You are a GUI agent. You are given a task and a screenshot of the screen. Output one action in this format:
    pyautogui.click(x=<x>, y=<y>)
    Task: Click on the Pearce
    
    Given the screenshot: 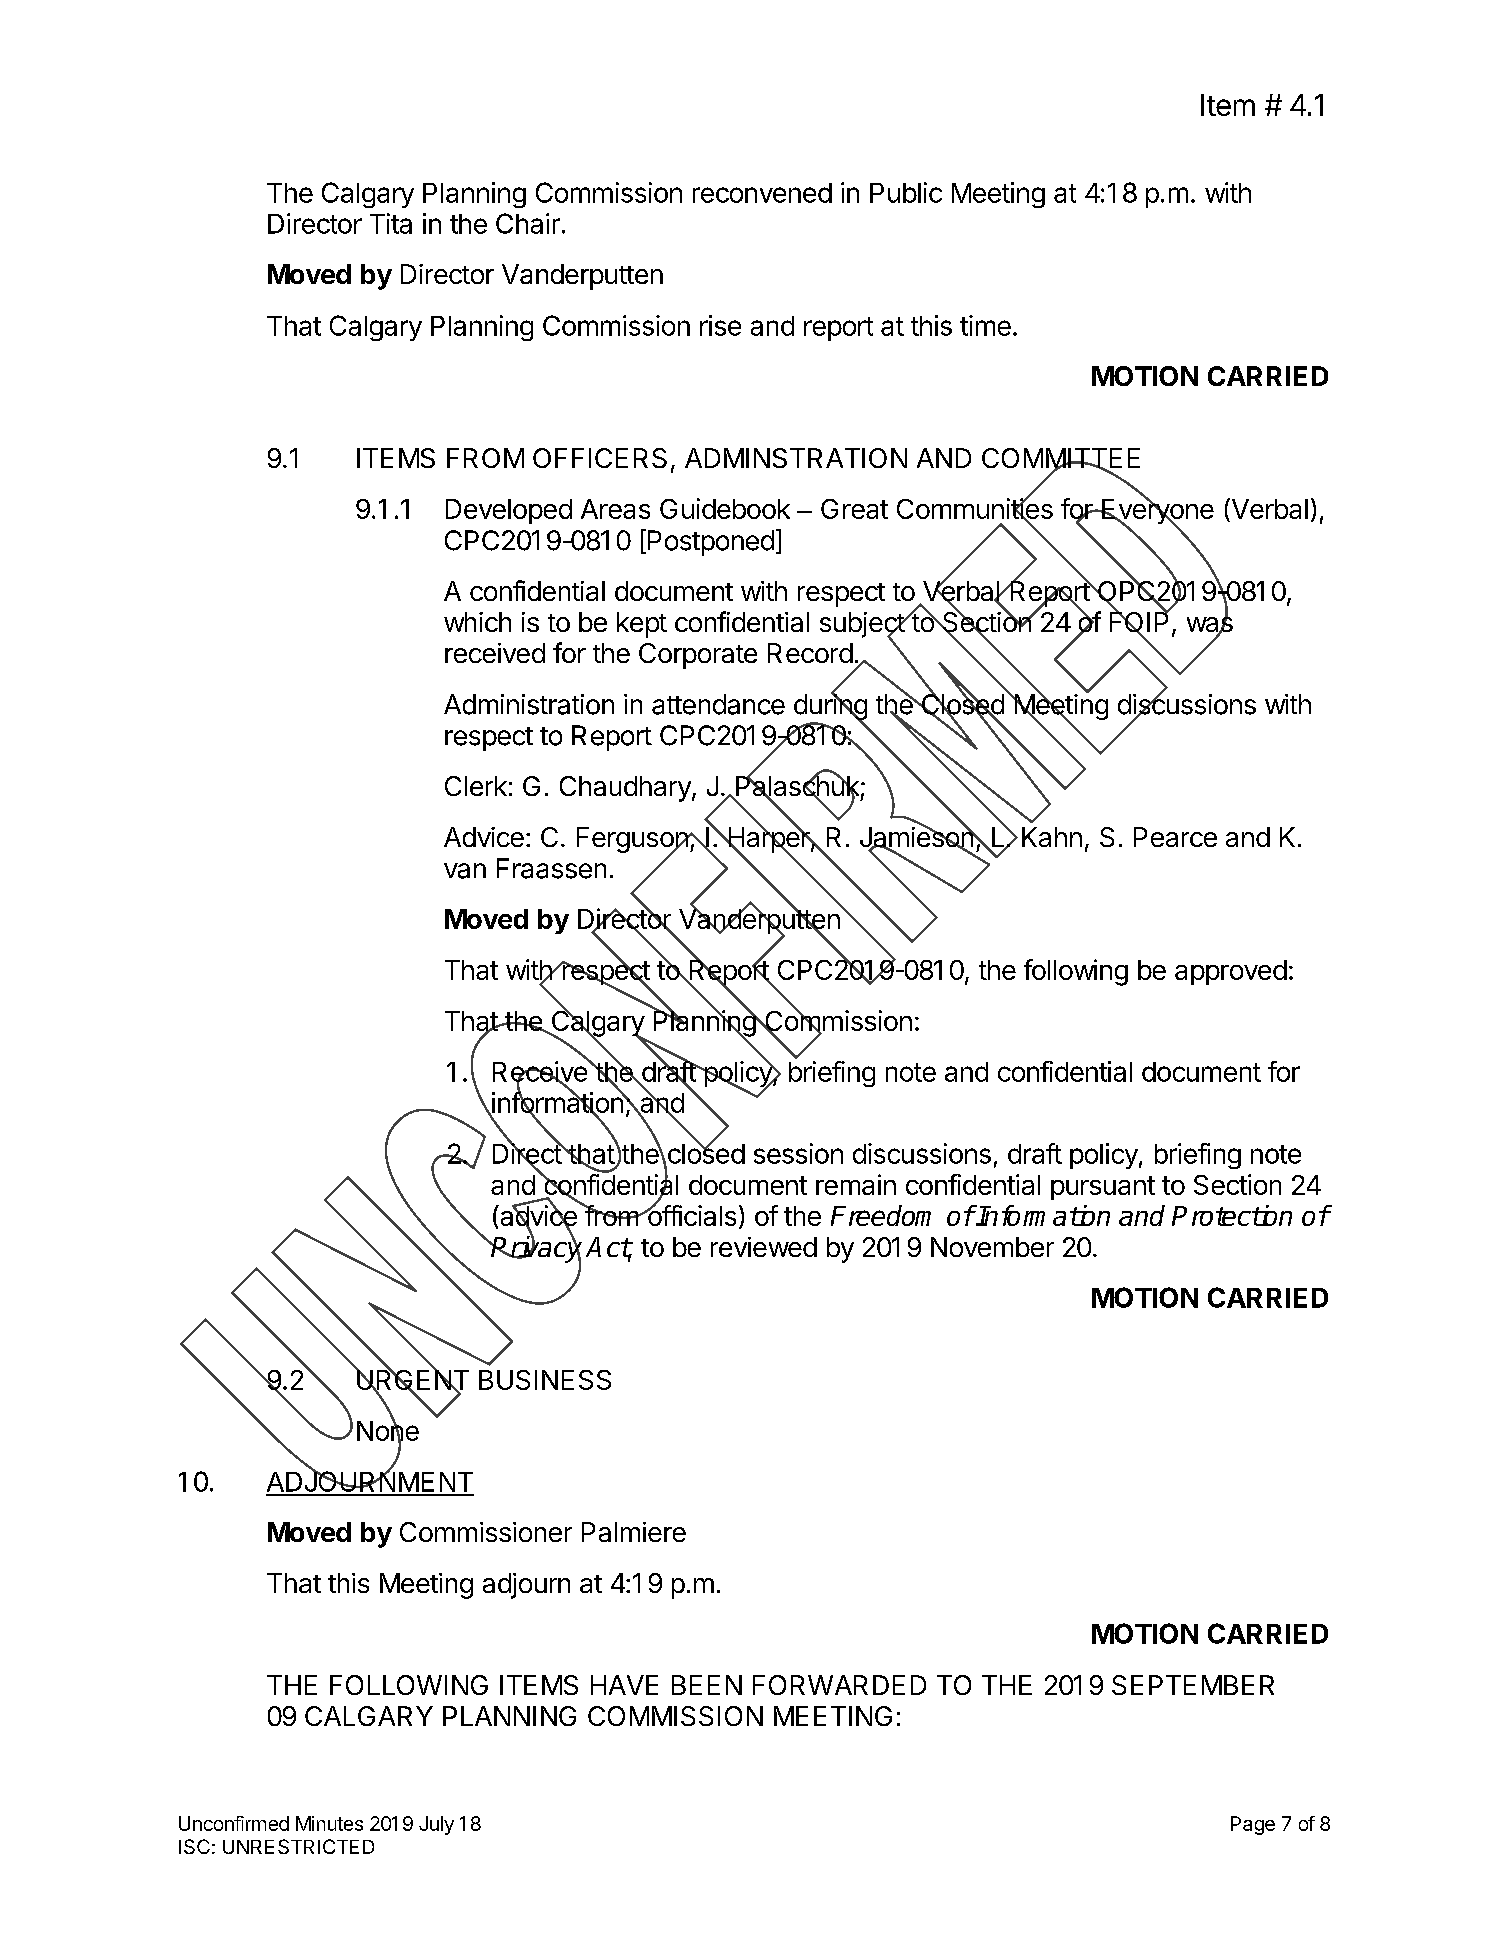 What is the action you would take?
    pyautogui.click(x=1175, y=837)
